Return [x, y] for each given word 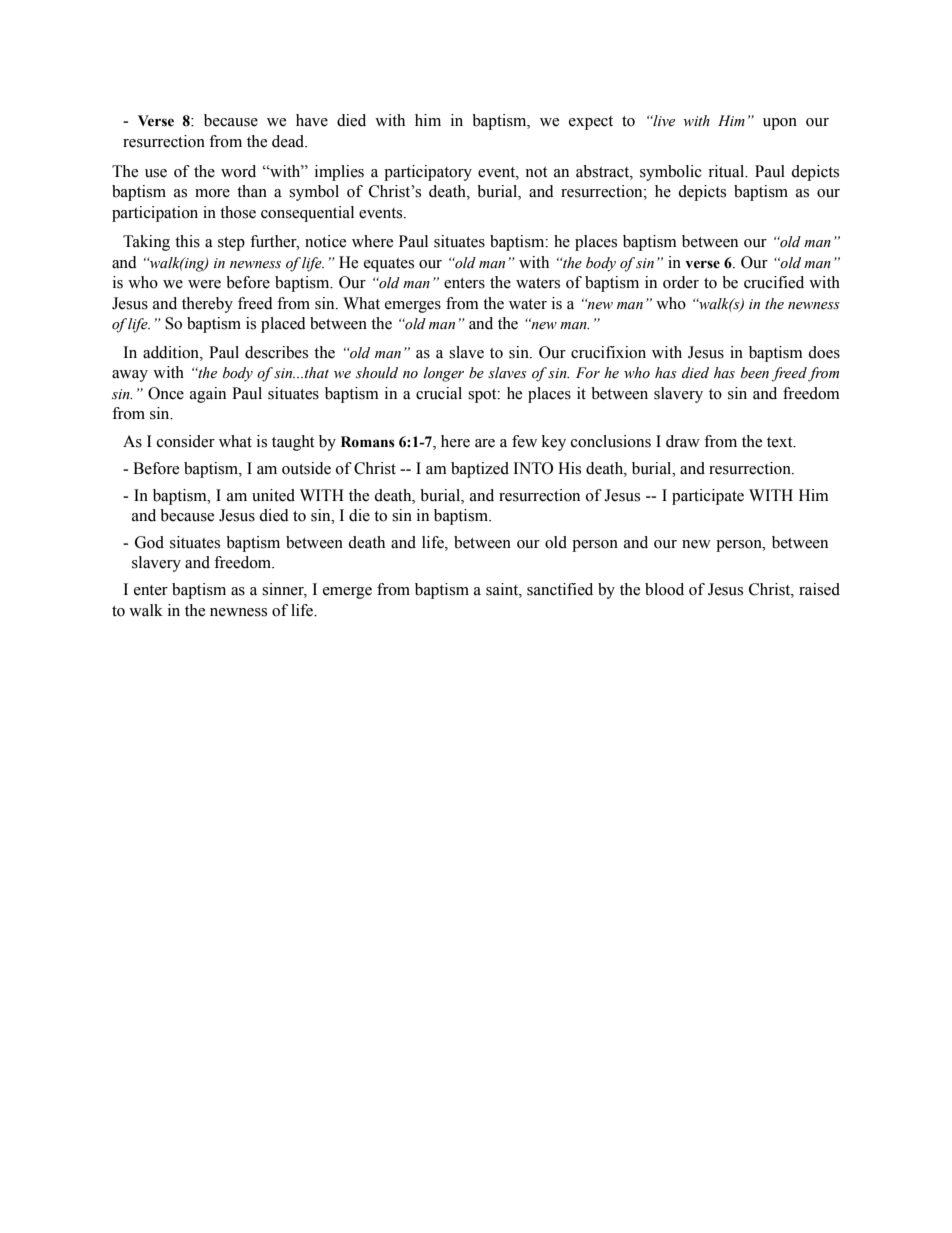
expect [591, 123]
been [755, 373]
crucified [774, 282]
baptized [480, 470]
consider [186, 441]
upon [780, 124]
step [231, 244]
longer [444, 374]
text [781, 442]
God [149, 542]
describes [276, 352]
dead [289, 141]
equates [389, 265]
